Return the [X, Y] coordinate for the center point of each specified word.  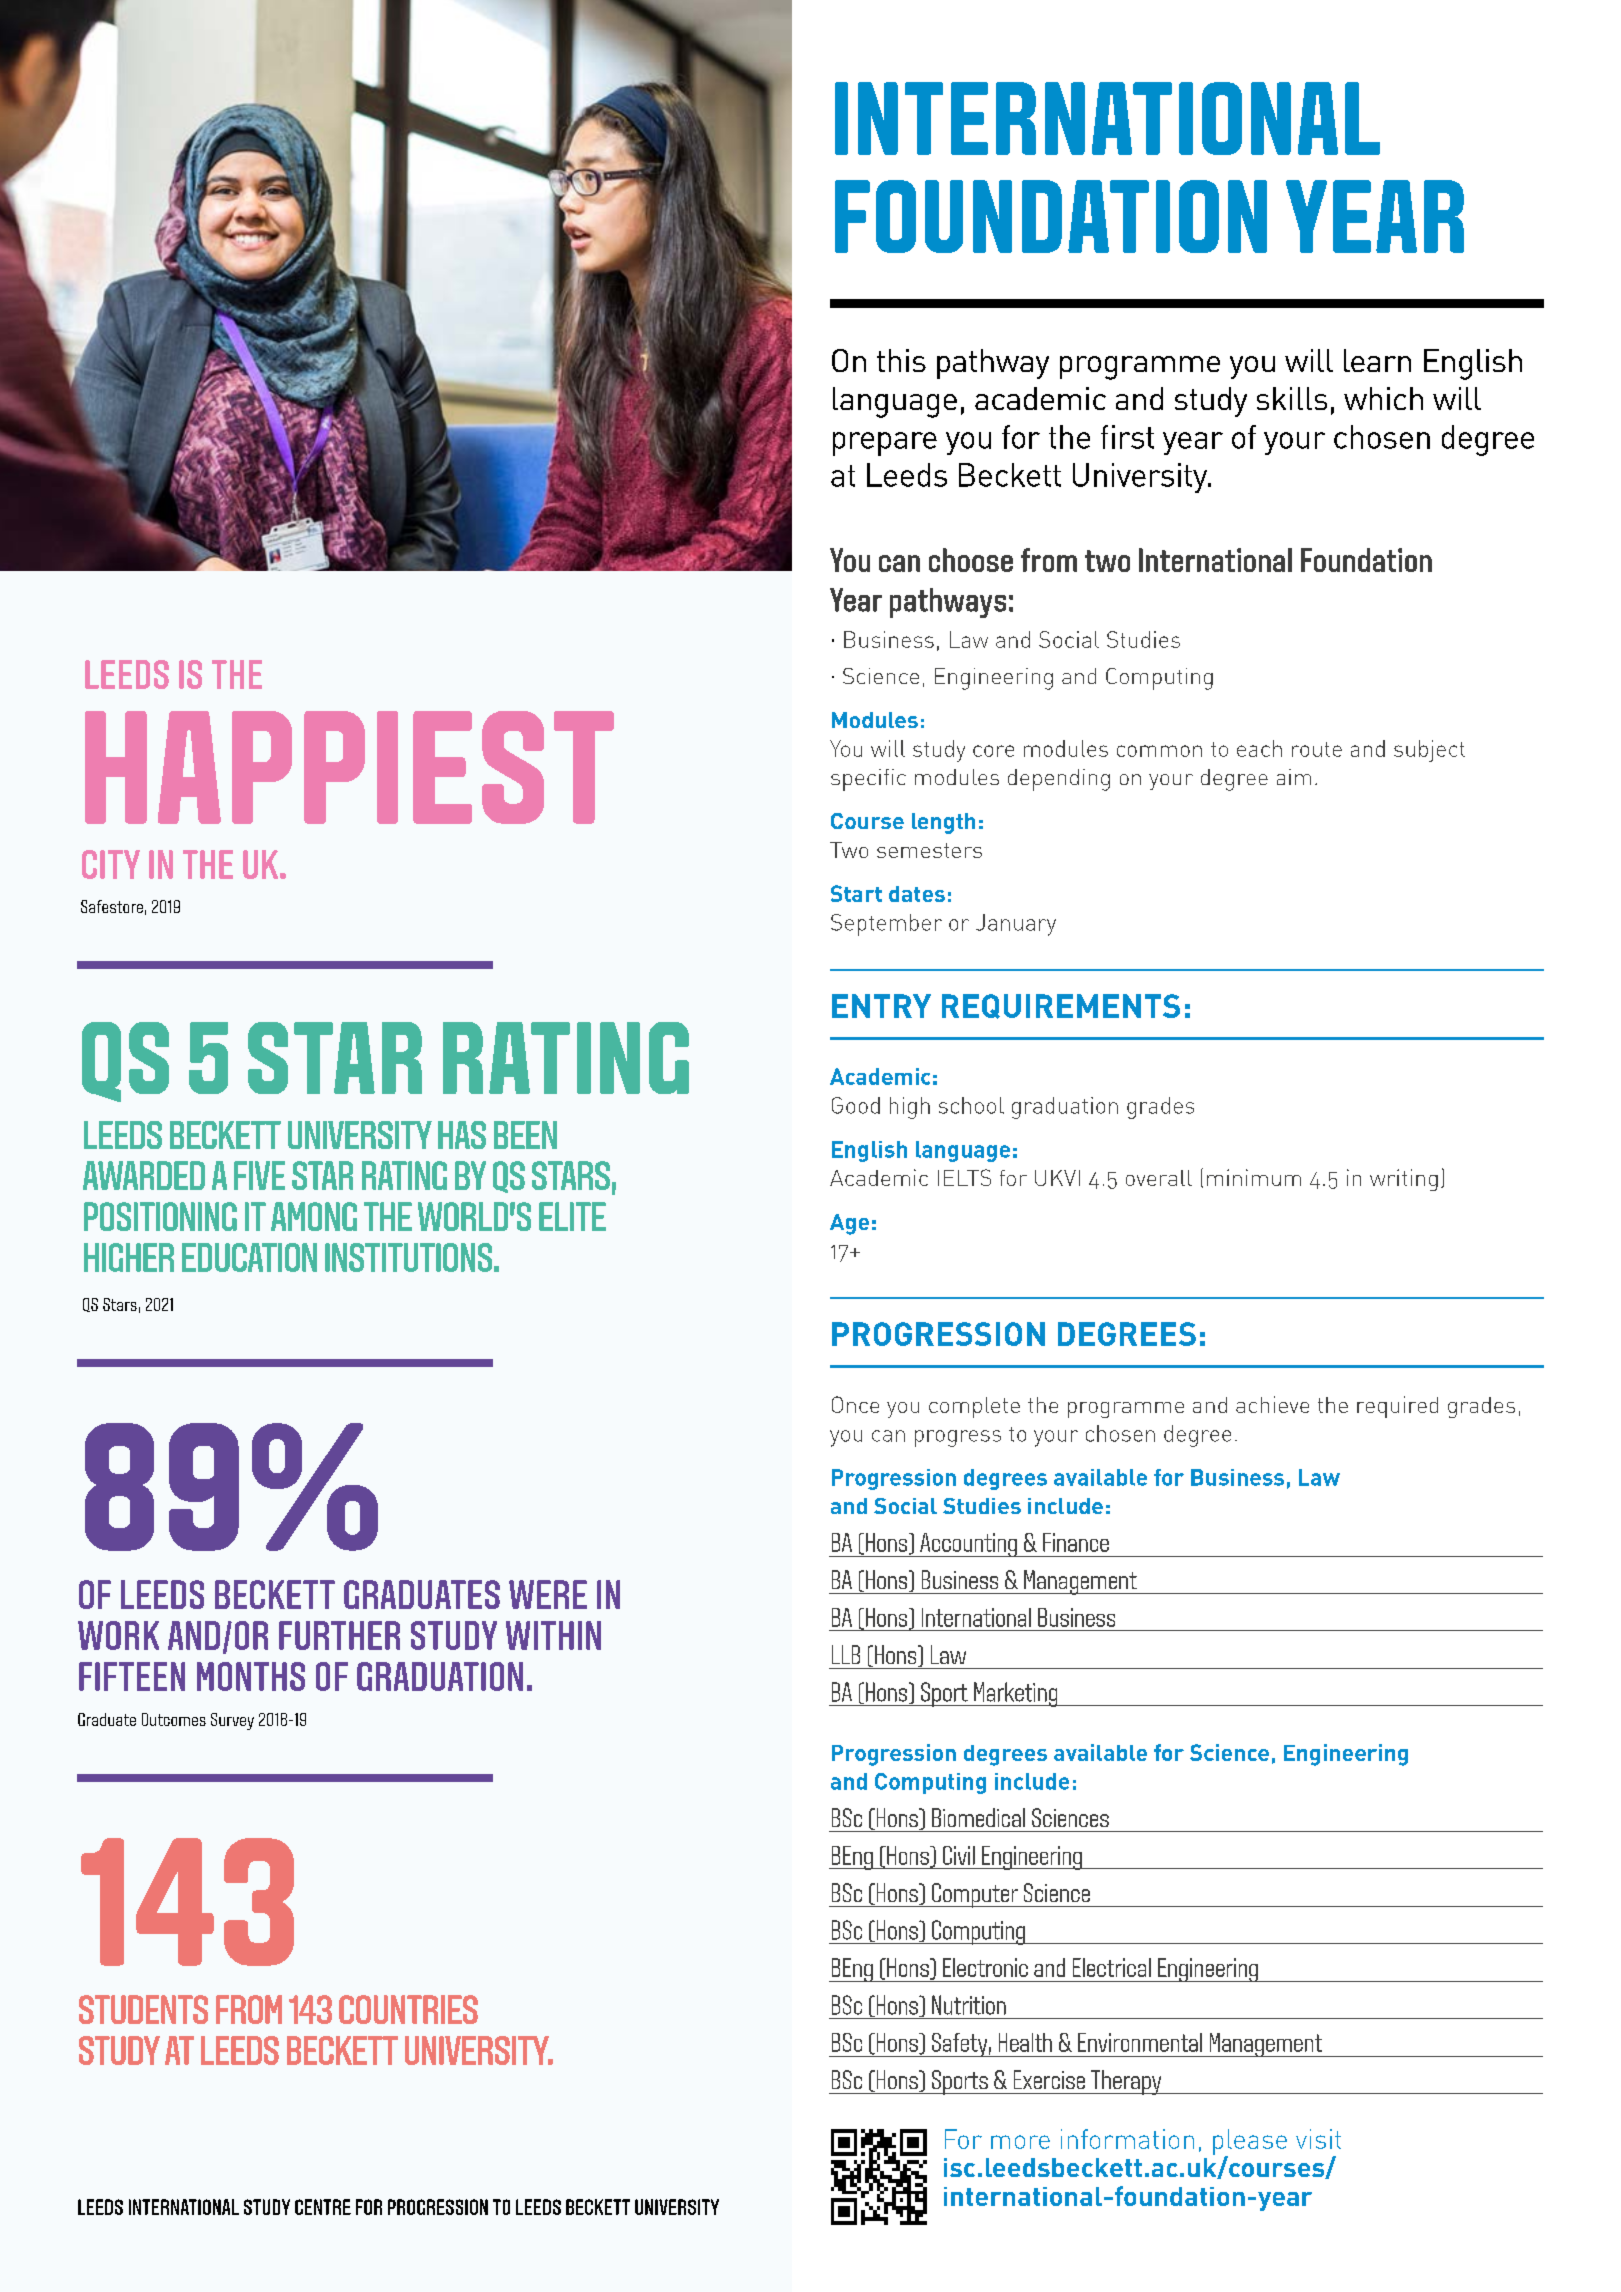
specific [868, 780]
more [1020, 2142]
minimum [1254, 1177]
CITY [111, 864]
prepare [885, 444]
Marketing [1016, 1694]
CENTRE [323, 2207]
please [1250, 2143]
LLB [846, 1654]
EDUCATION [249, 1257]
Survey [232, 1721]
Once [855, 1404]
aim [1294, 777]
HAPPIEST [349, 767]
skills [1292, 398]
